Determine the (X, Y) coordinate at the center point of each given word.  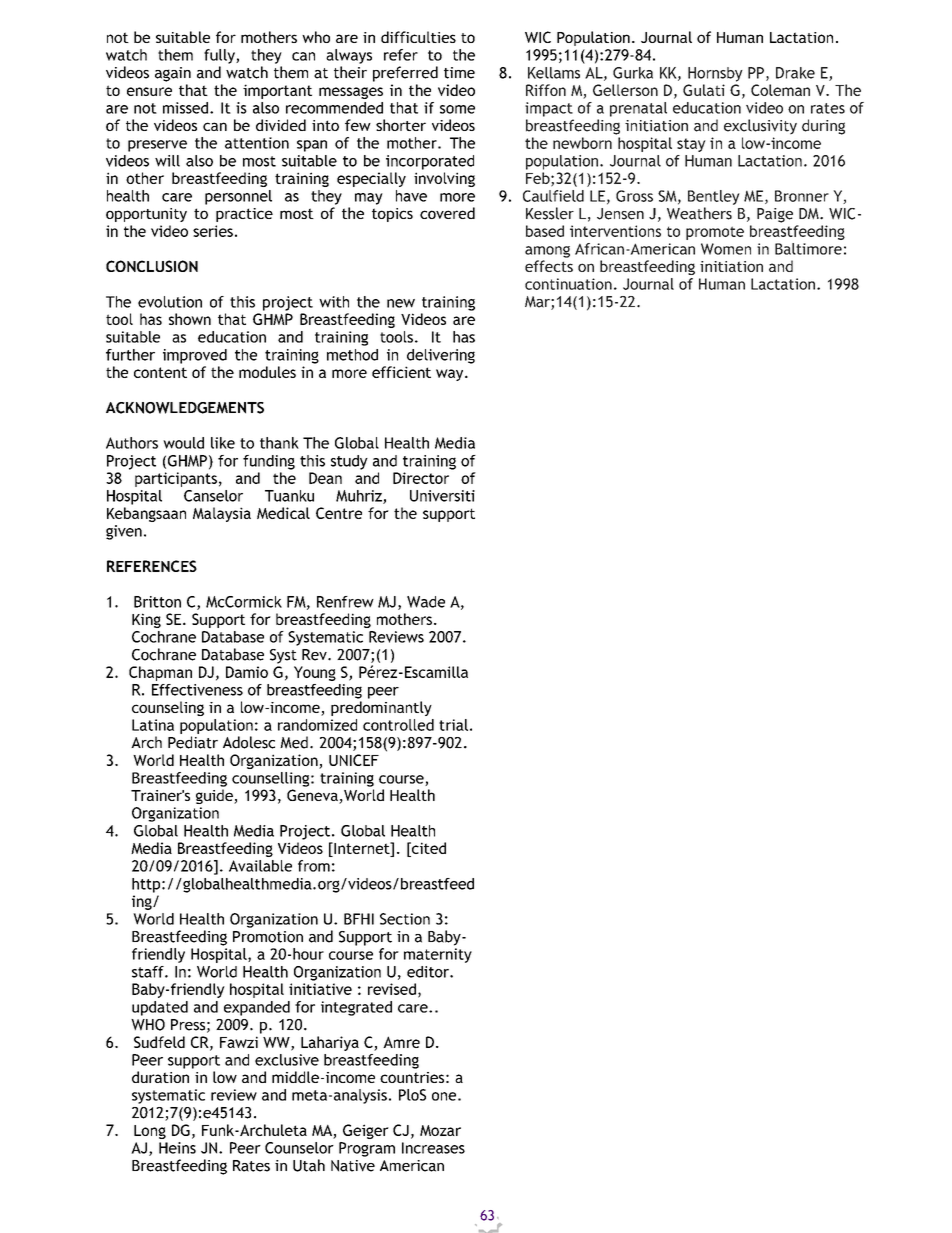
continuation (568, 284)
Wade (426, 602)
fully (220, 56)
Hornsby (715, 74)
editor (429, 972)
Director (421, 478)
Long (150, 1132)
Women (726, 249)
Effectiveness (197, 690)
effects (549, 266)
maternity (438, 955)
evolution (170, 302)
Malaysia (222, 514)
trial (453, 725)
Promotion (268, 937)
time (459, 73)
